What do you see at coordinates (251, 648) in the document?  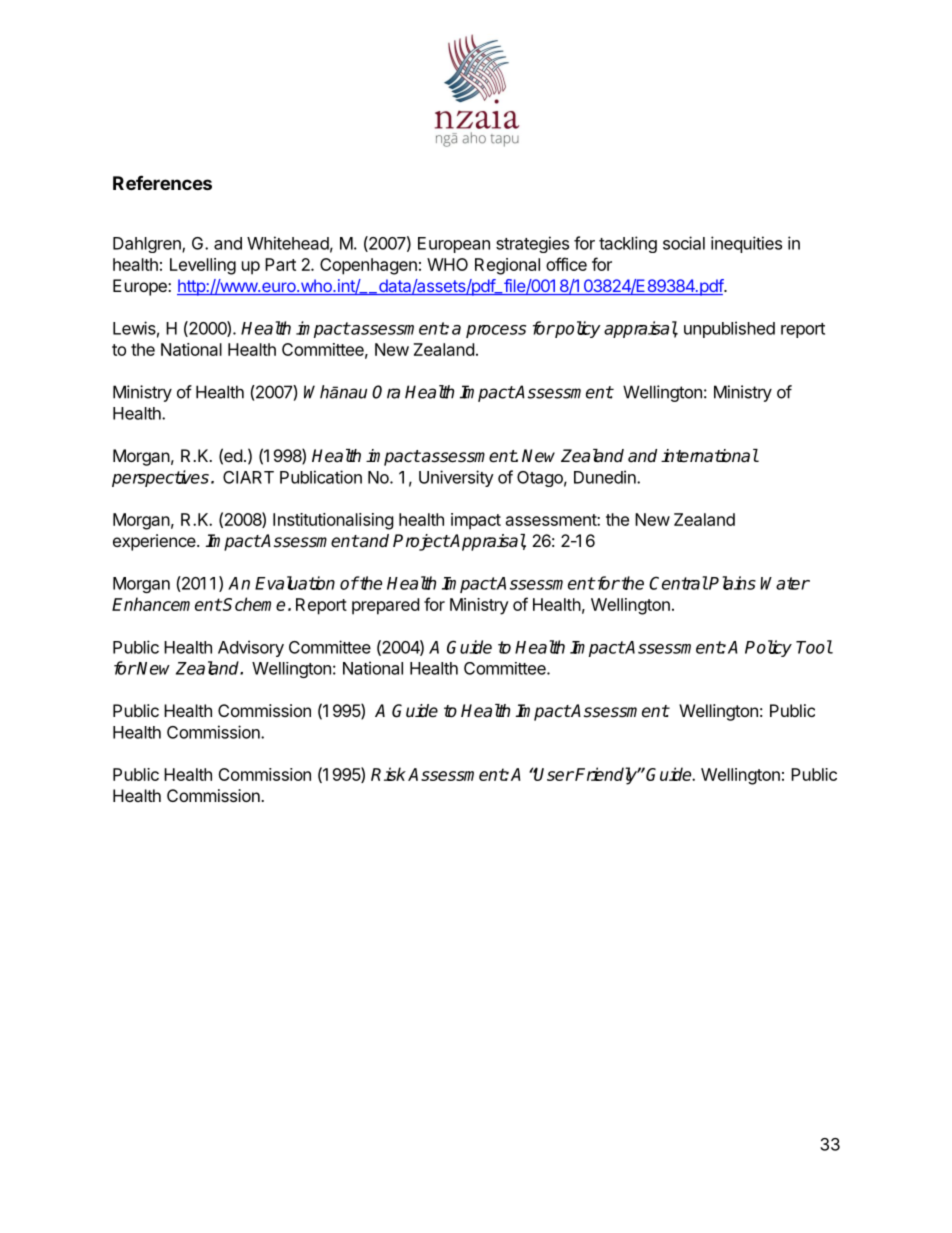 I see `Advisory` at bounding box center [251, 648].
